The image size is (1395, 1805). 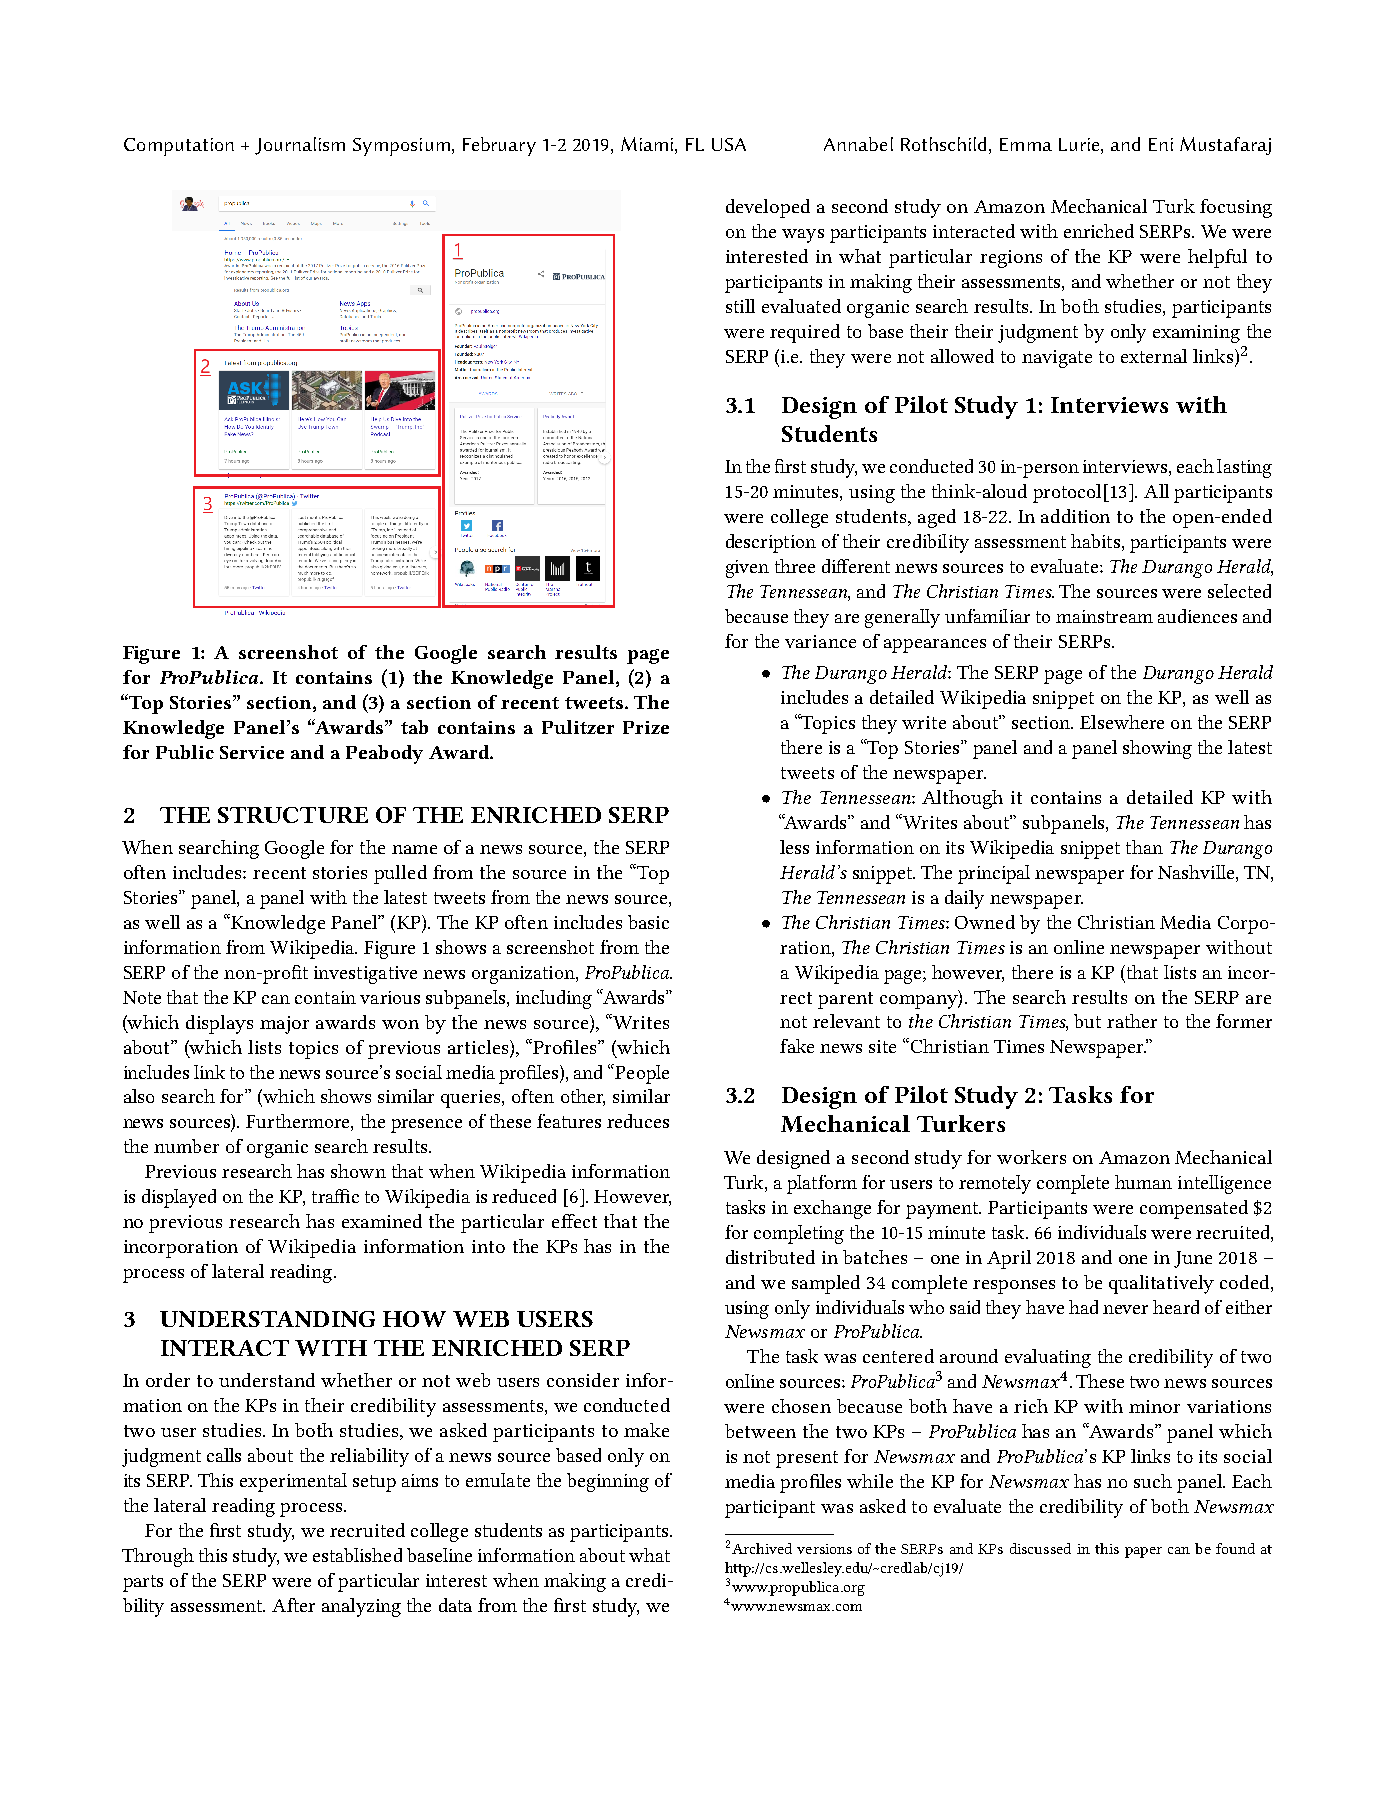 What do you see at coordinates (1143, 1182) in the page?
I see `human` at bounding box center [1143, 1182].
